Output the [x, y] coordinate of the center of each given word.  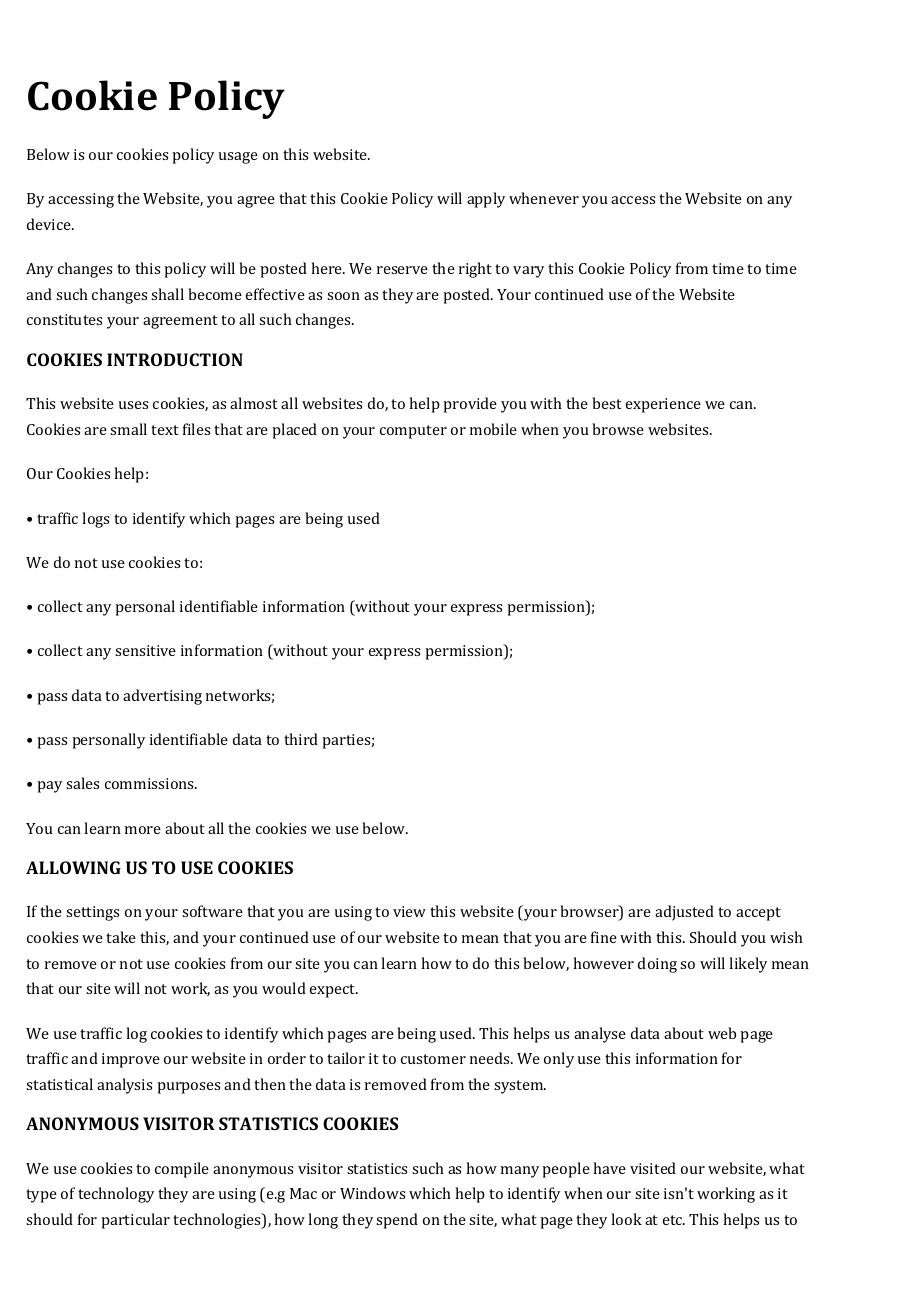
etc [674, 1220]
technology [116, 1195]
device [50, 224]
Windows [372, 1193]
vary [528, 272]
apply [486, 200]
